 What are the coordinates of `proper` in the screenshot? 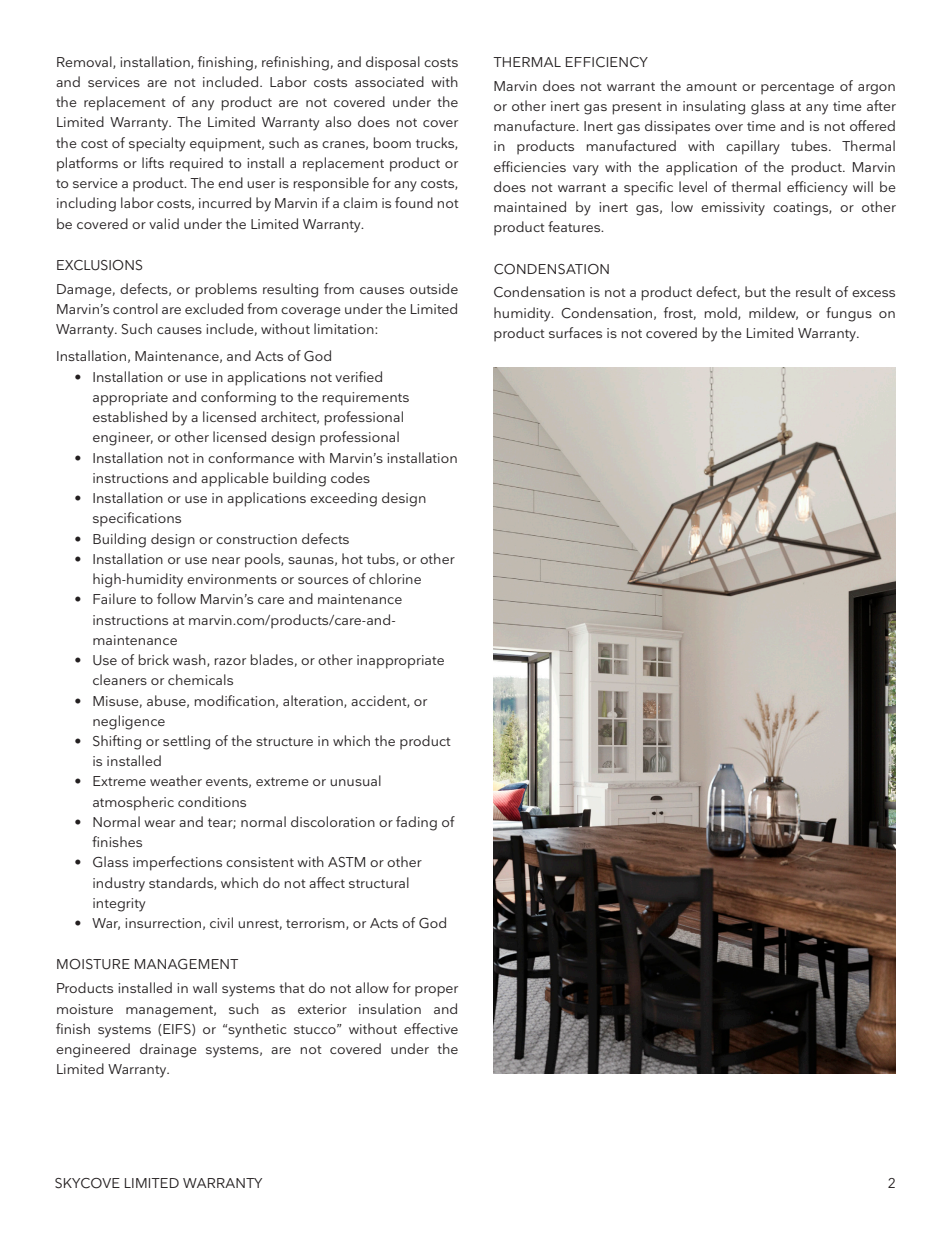 It's located at (436, 991).
